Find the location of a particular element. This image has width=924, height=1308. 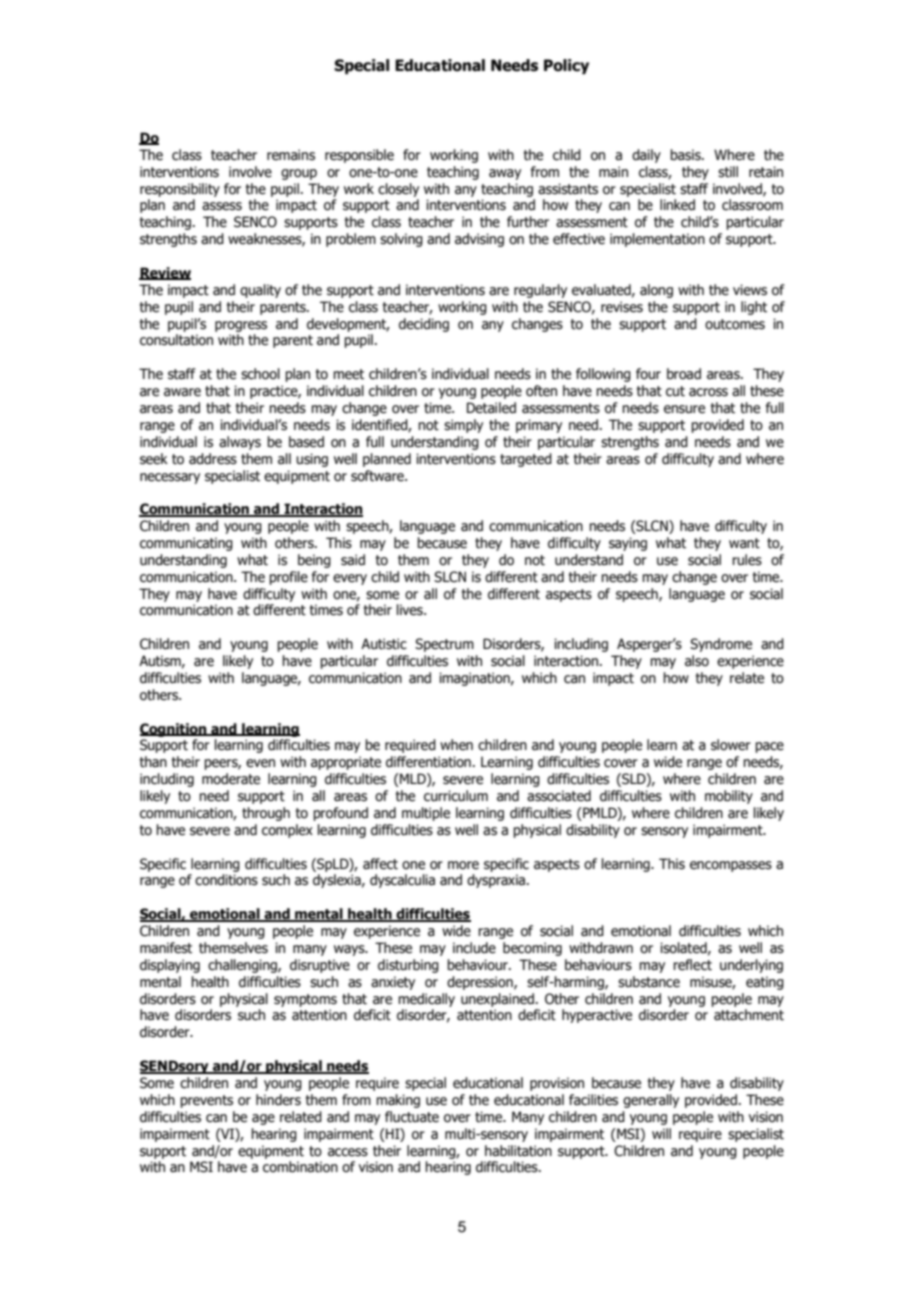

school is located at coordinates (260, 374).
